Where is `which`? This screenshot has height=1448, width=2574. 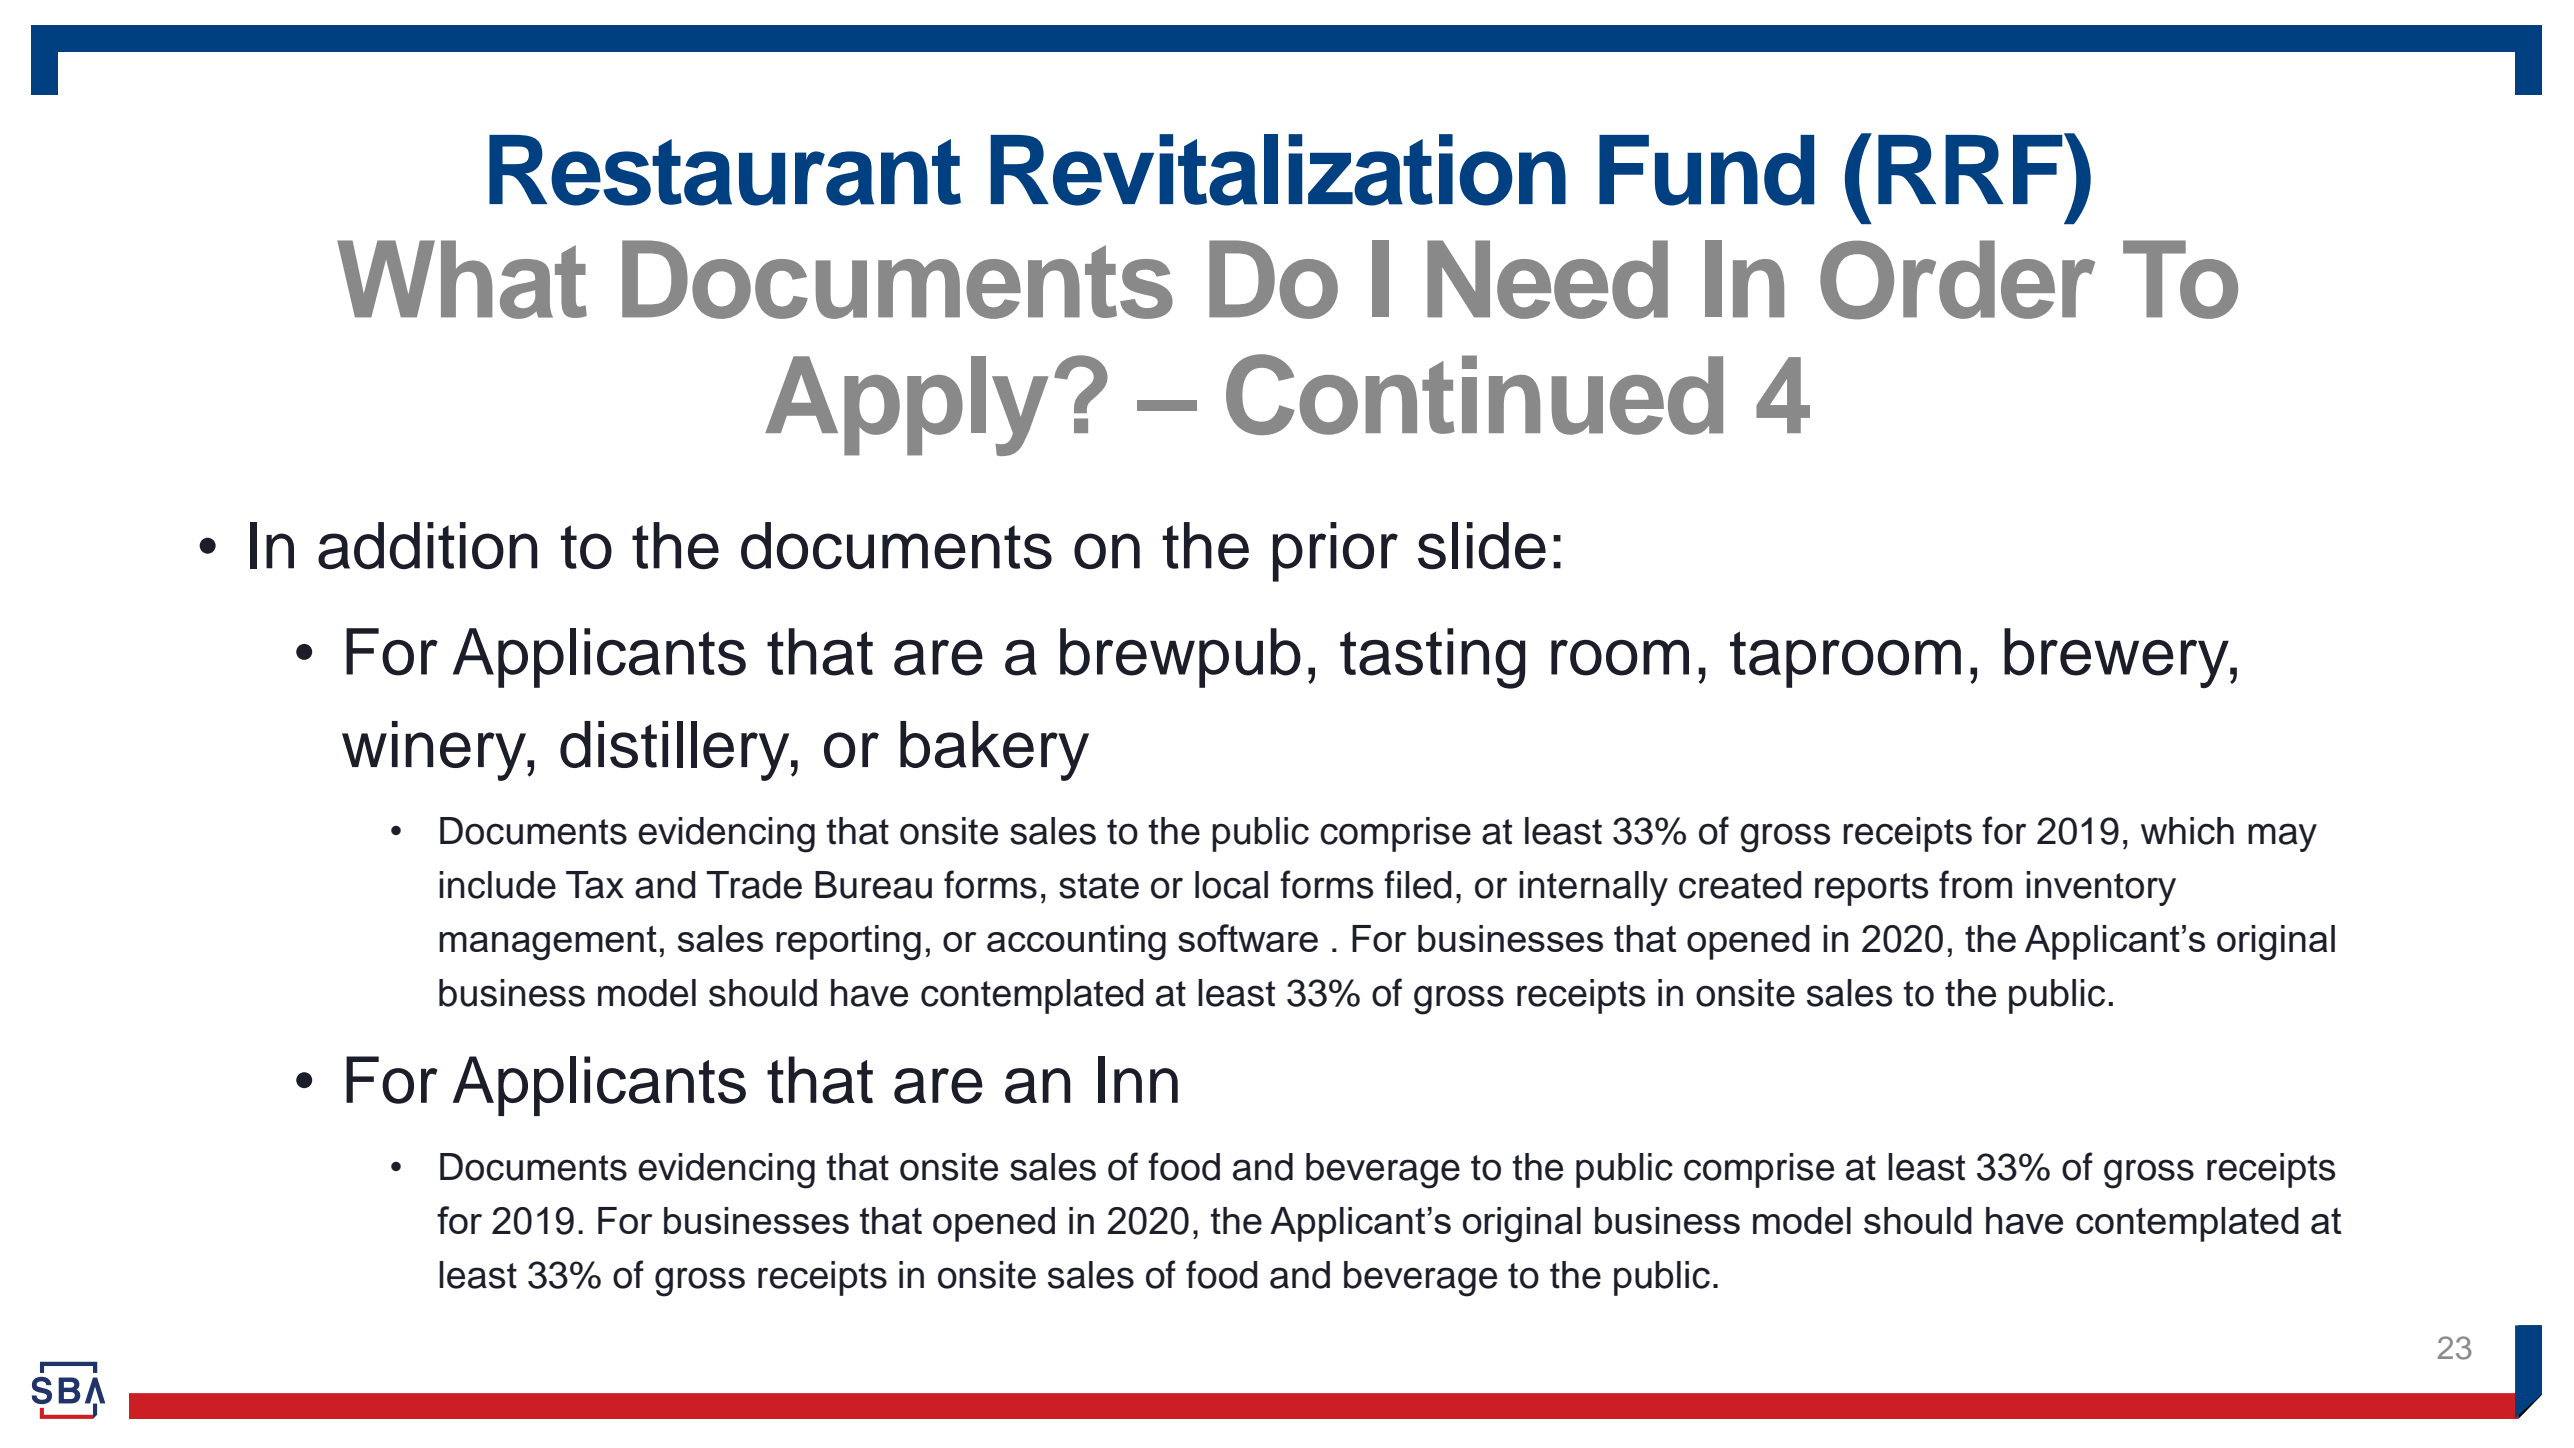
which is located at coordinates (2187, 831).
